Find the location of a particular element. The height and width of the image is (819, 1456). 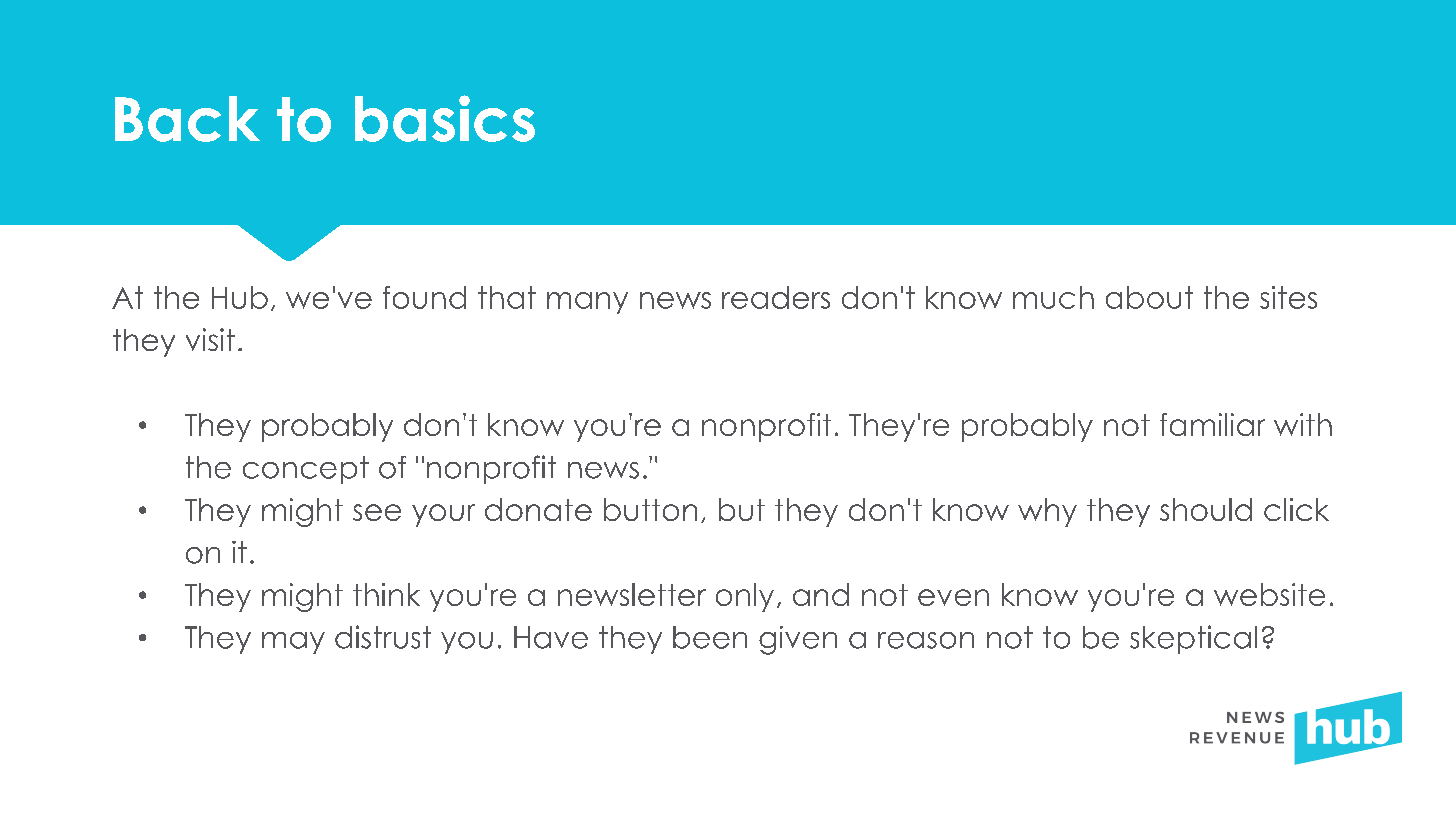

familiar is located at coordinates (1212, 424).
